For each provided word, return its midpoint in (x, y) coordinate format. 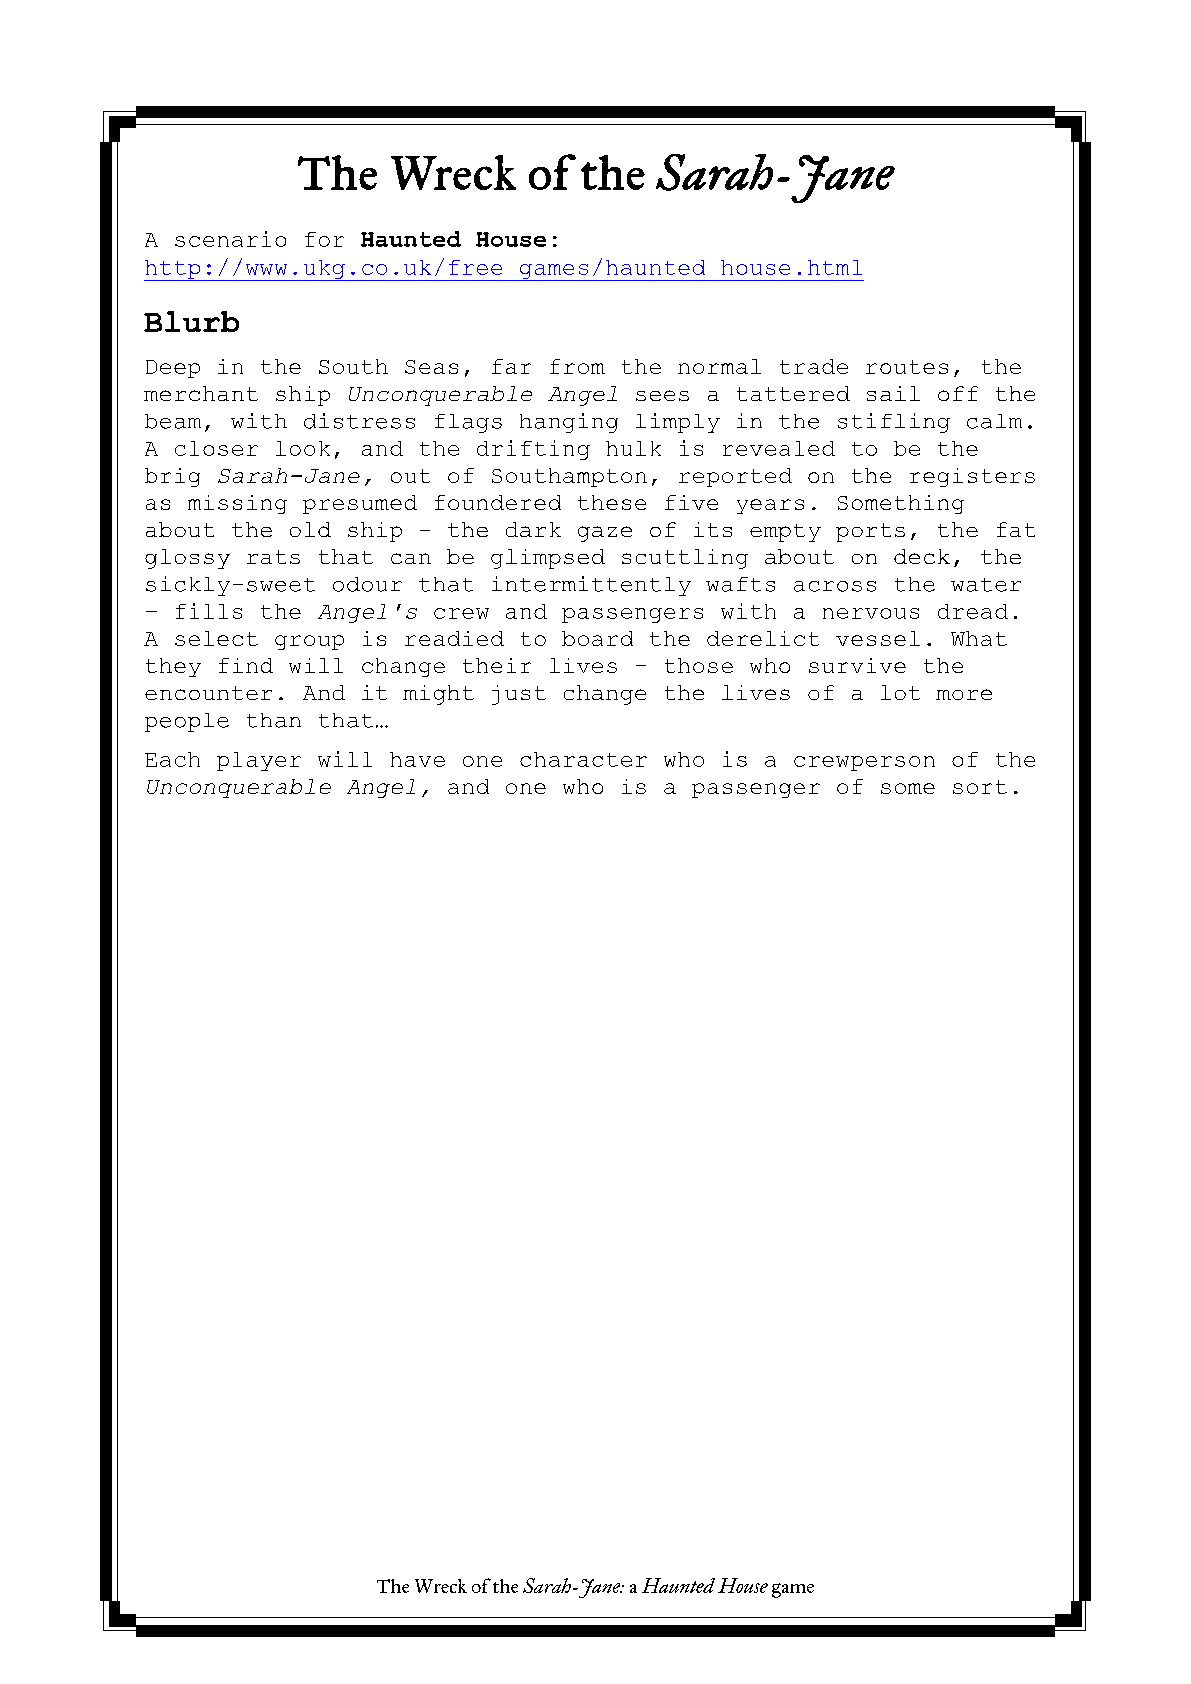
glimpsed (548, 559)
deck (922, 556)
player (259, 761)
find (246, 665)
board (597, 638)
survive (857, 665)
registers (972, 477)
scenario (230, 239)
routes (907, 367)
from (577, 366)
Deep (173, 369)
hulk (633, 448)
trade (814, 366)
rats (273, 557)
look (303, 448)
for (324, 239)
